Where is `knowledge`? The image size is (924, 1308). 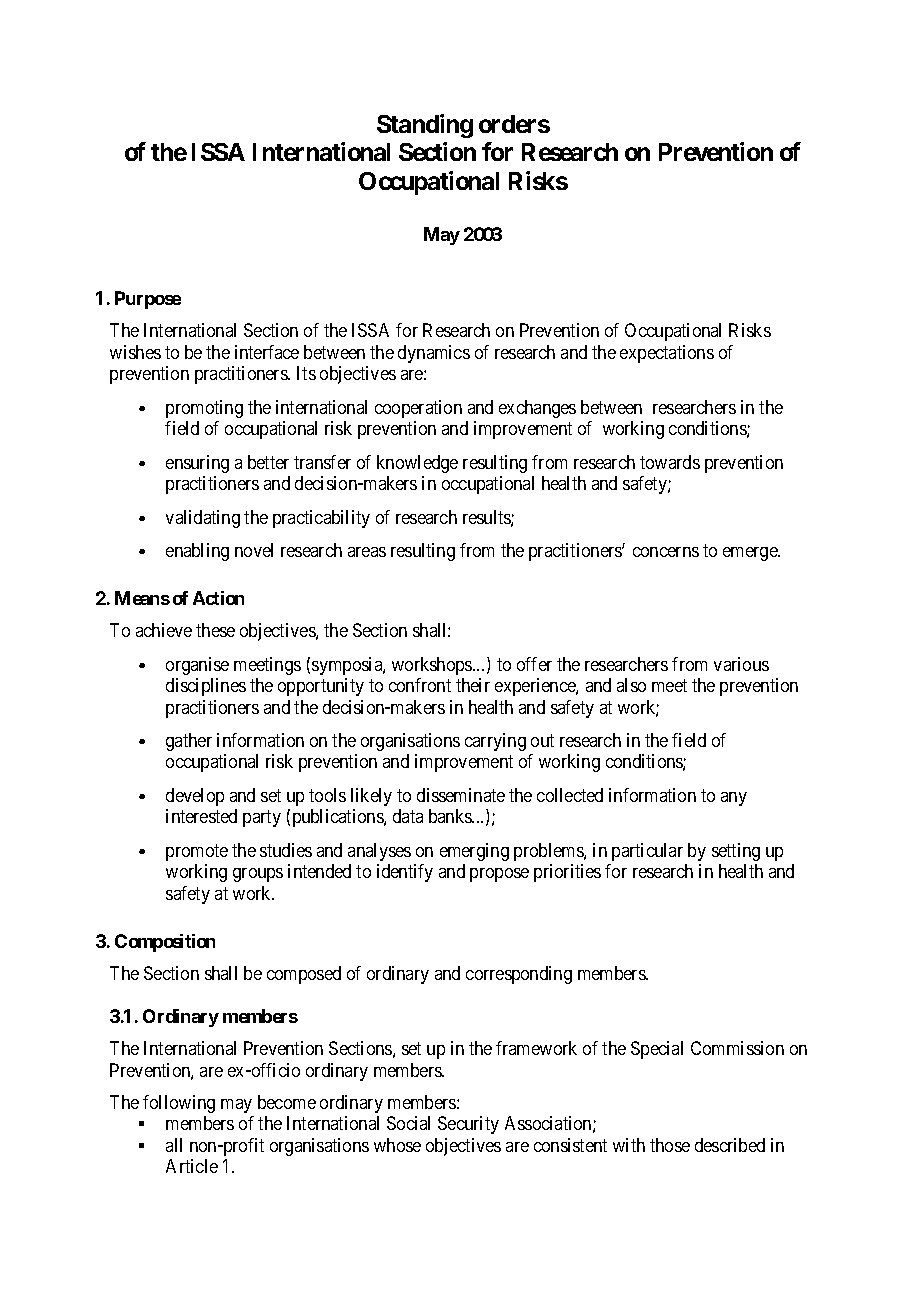 knowledge is located at coordinates (417, 464).
